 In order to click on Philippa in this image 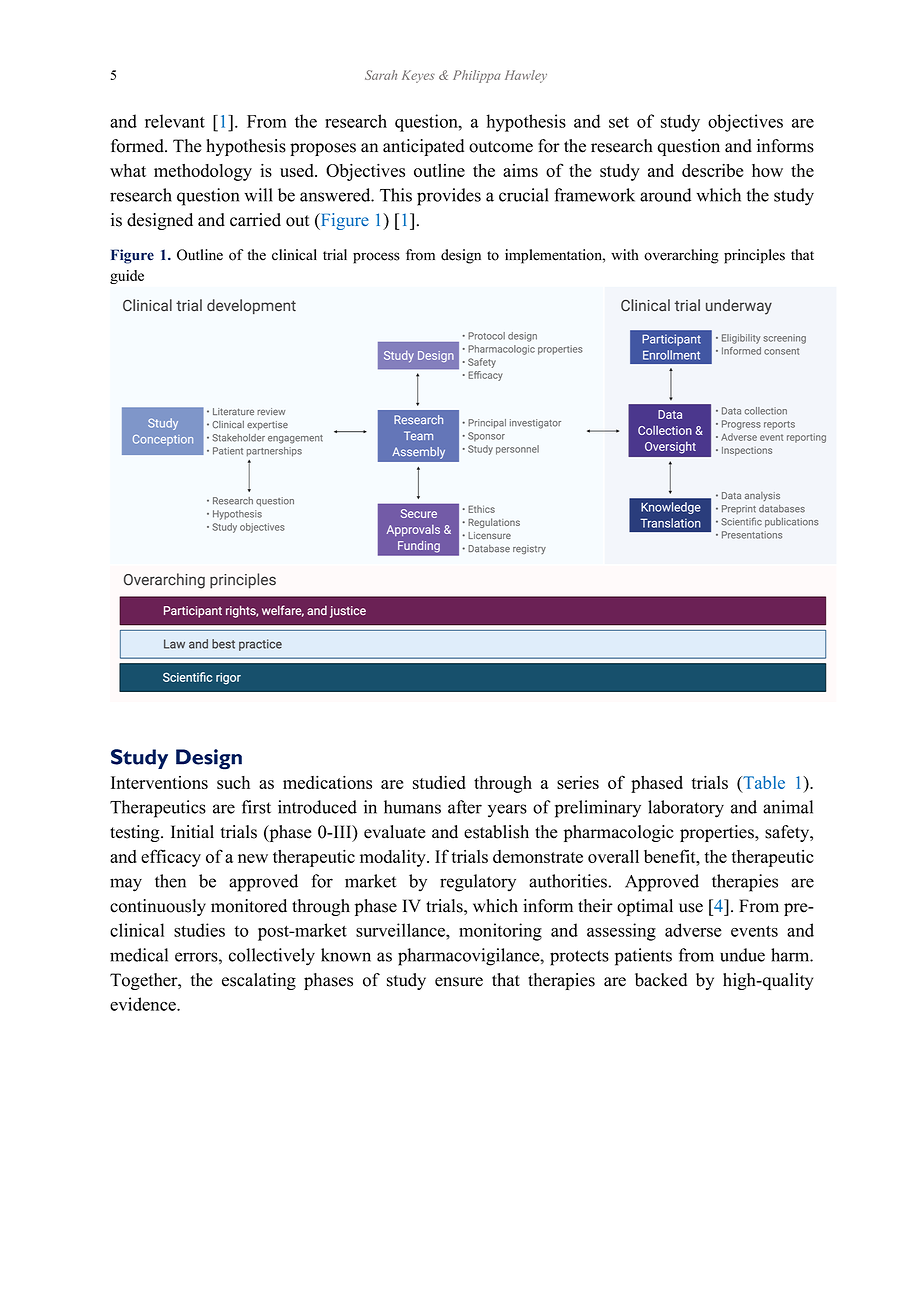, I will do `click(477, 76)`.
